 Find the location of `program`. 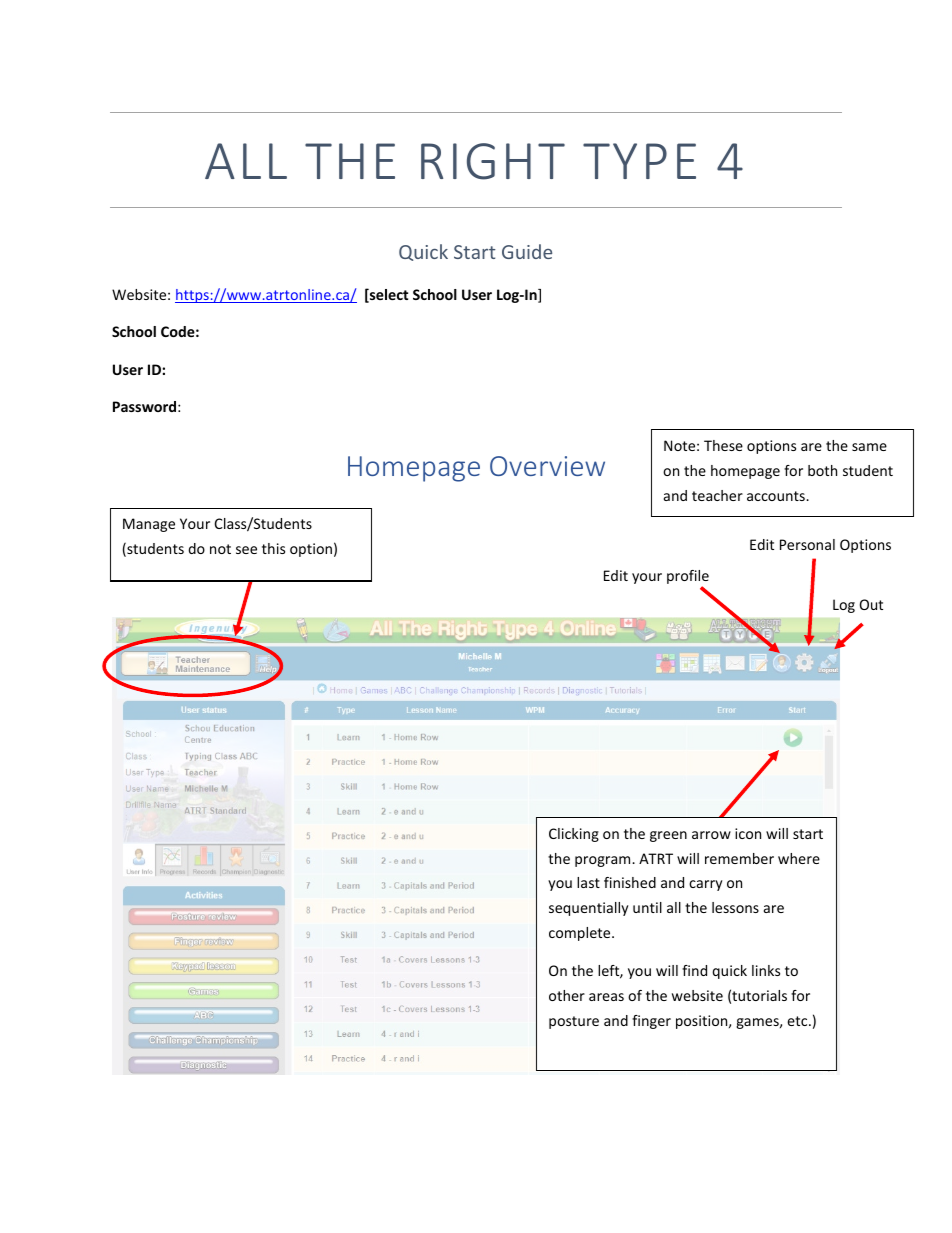

program is located at coordinates (604, 861).
